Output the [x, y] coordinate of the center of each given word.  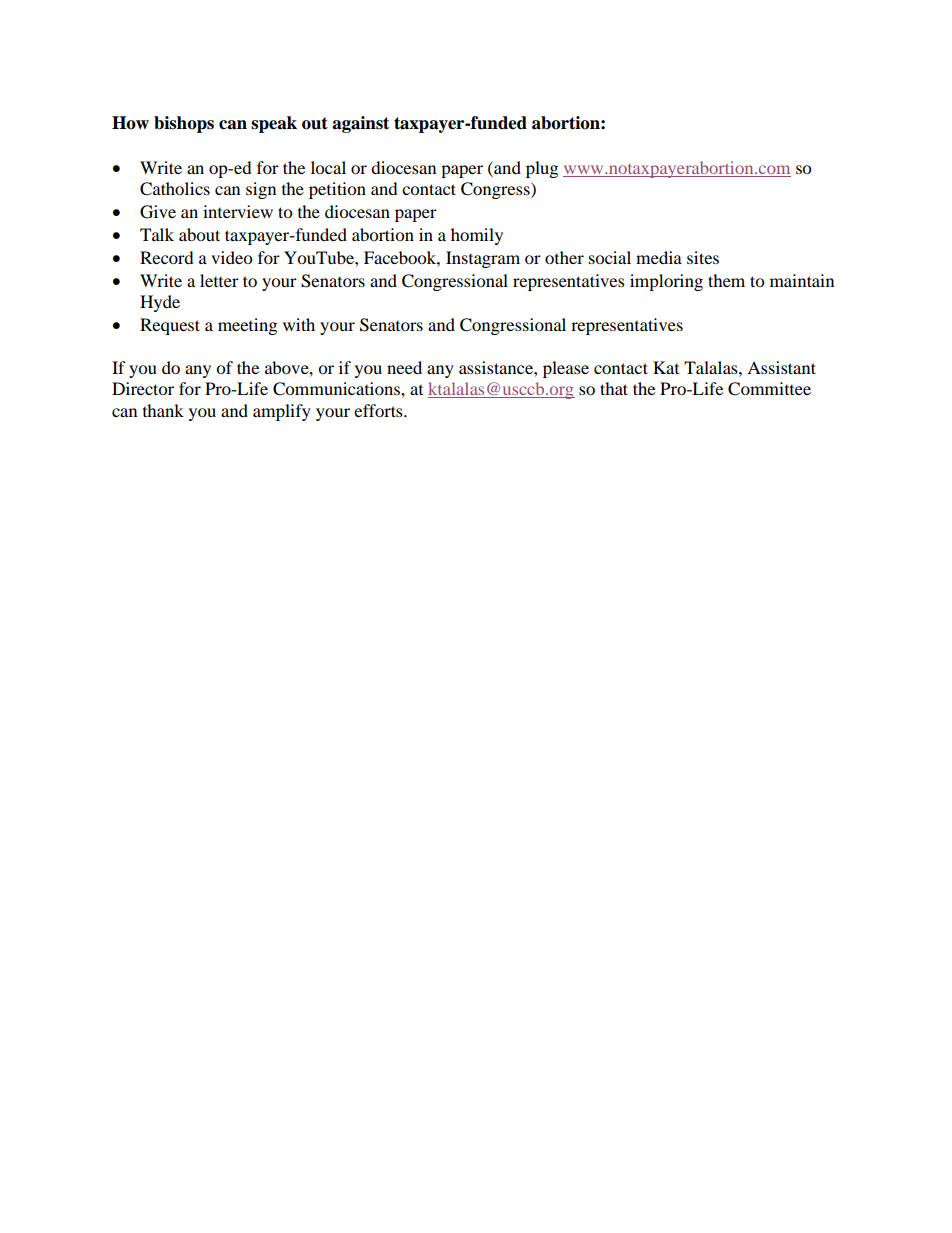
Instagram [483, 259]
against [360, 124]
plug [542, 169]
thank [163, 410]
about [199, 234]
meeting [247, 326]
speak [274, 124]
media [659, 257]
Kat [666, 367]
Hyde [160, 303]
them [726, 280]
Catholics [175, 189]
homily [477, 236]
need [404, 367]
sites [703, 257]
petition [337, 190]
